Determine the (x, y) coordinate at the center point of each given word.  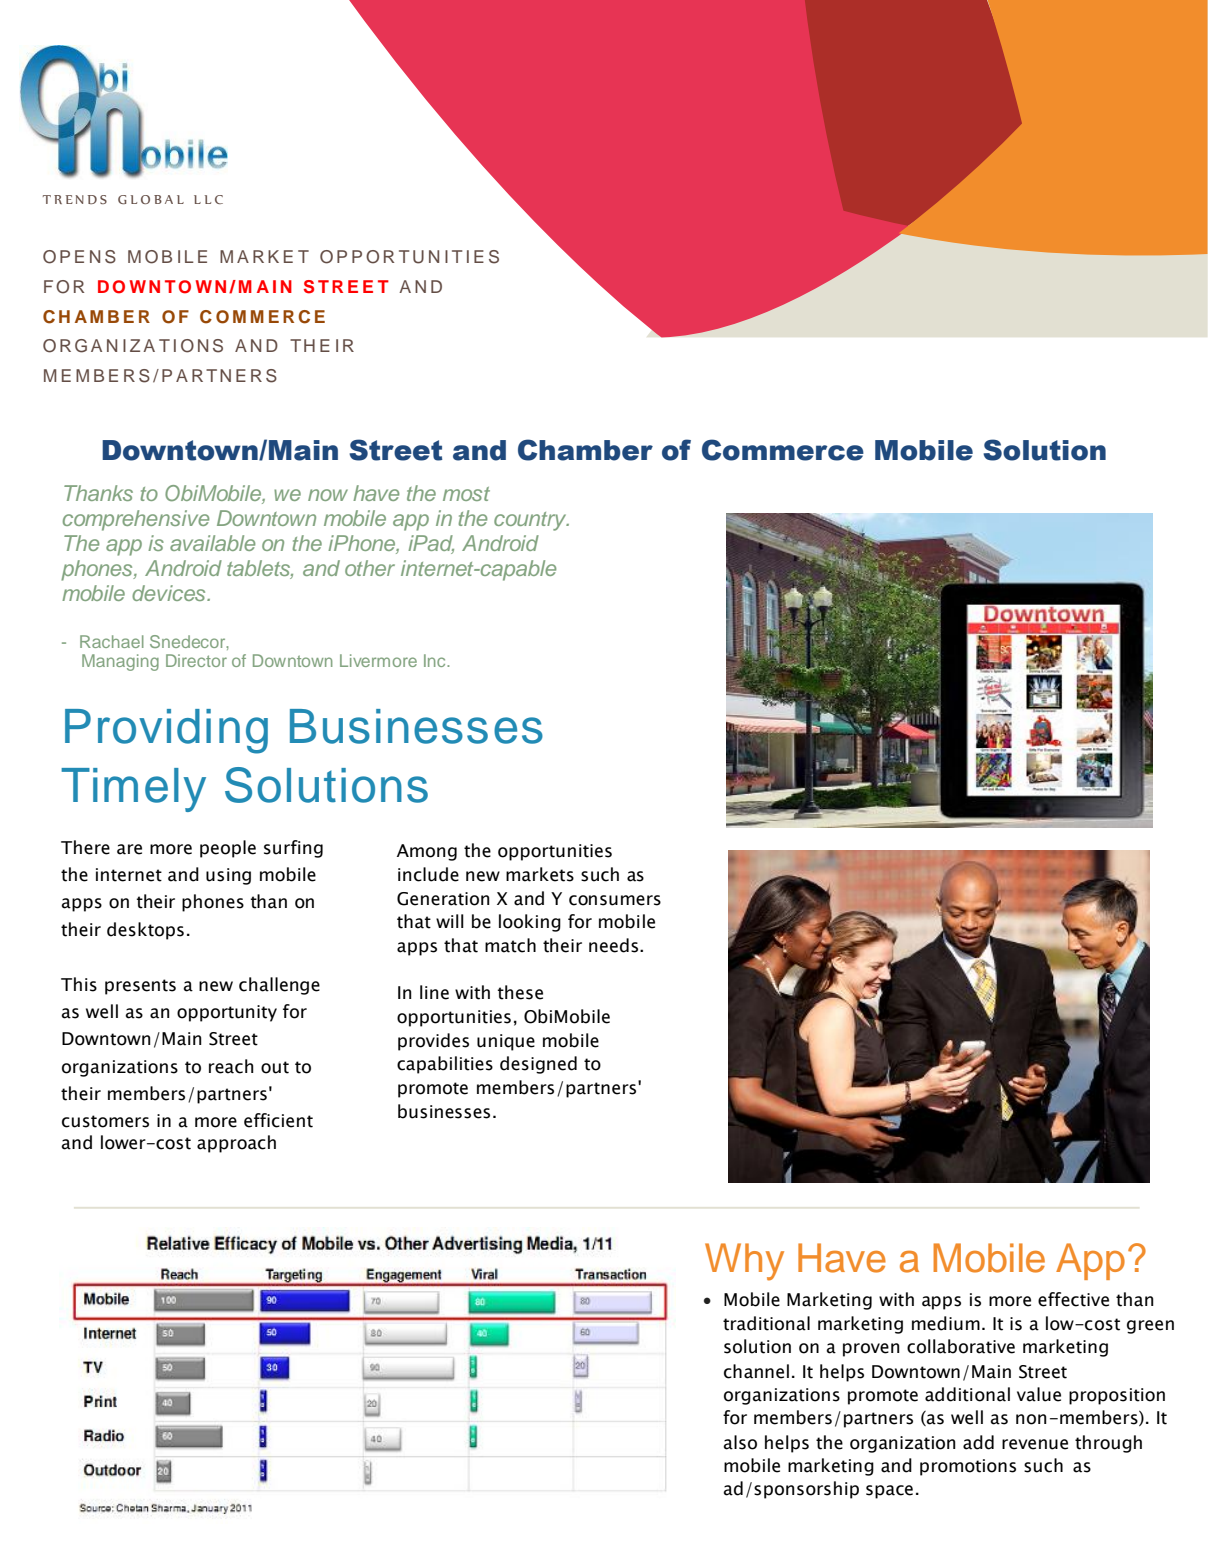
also (740, 1442)
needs (615, 945)
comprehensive (136, 520)
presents (140, 987)
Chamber (585, 450)
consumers (615, 900)
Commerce (783, 450)
